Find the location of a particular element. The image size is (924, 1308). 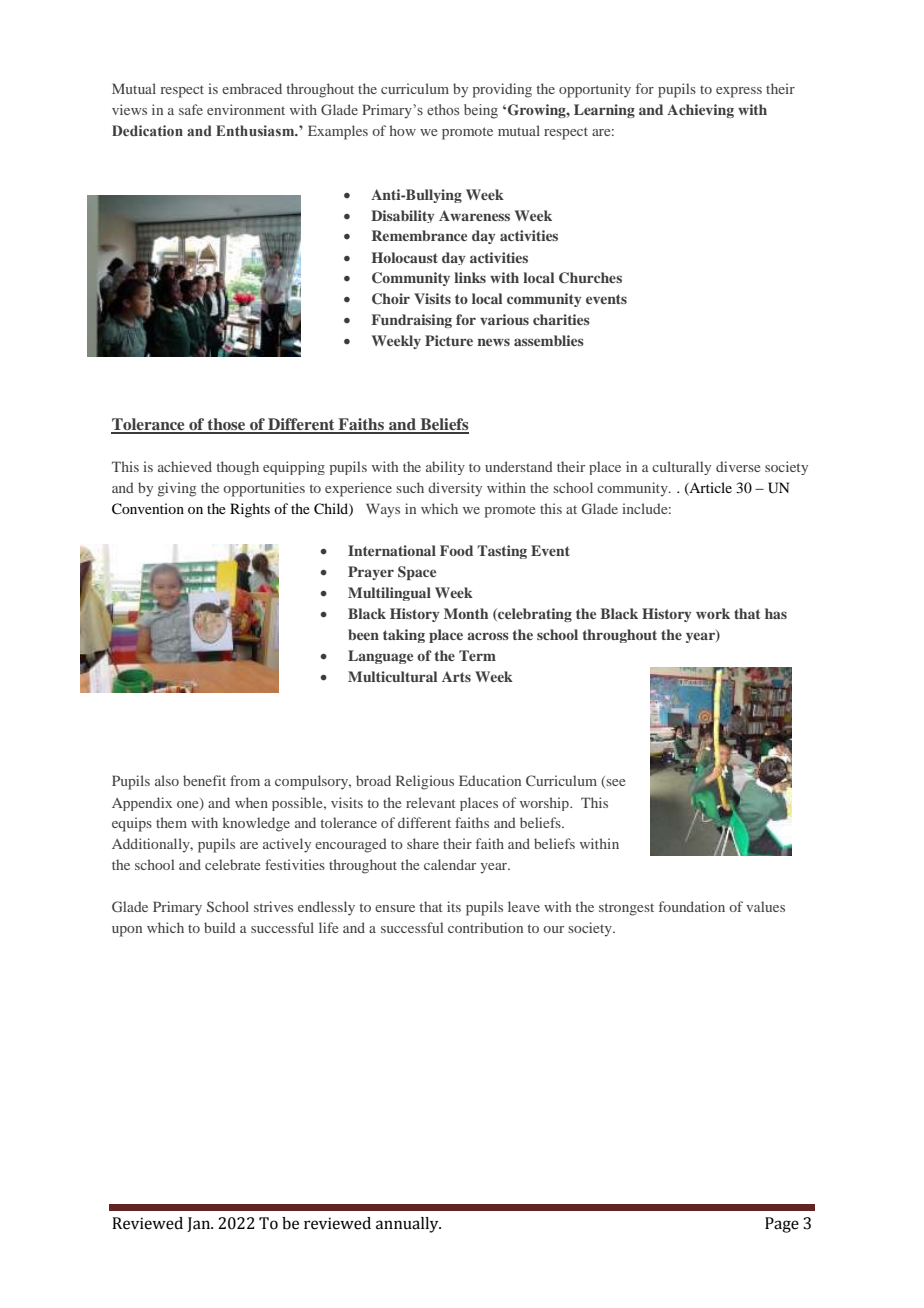

Arts is located at coordinates (456, 676).
